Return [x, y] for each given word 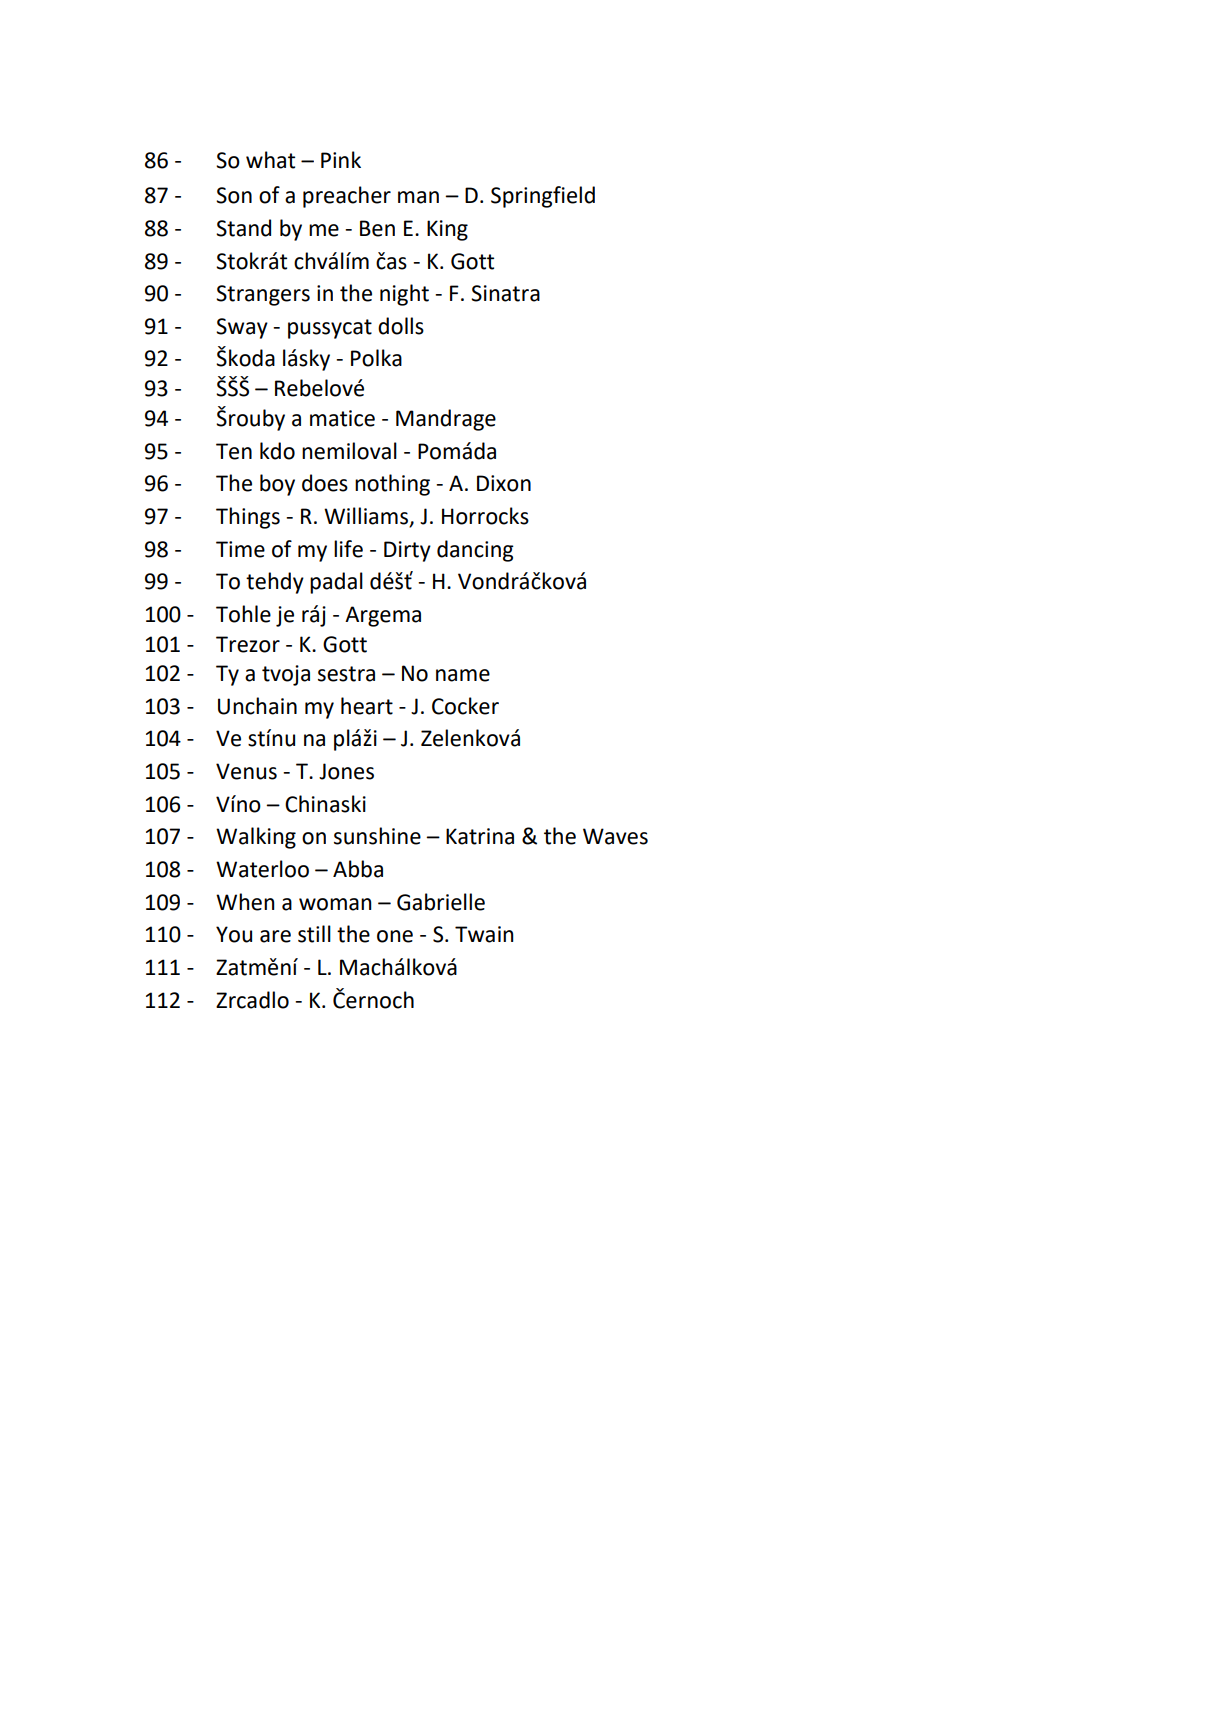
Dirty [407, 551]
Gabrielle [441, 902]
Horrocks [485, 516]
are [275, 936]
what [270, 160]
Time [240, 549]
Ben [377, 228]
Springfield [543, 197]
